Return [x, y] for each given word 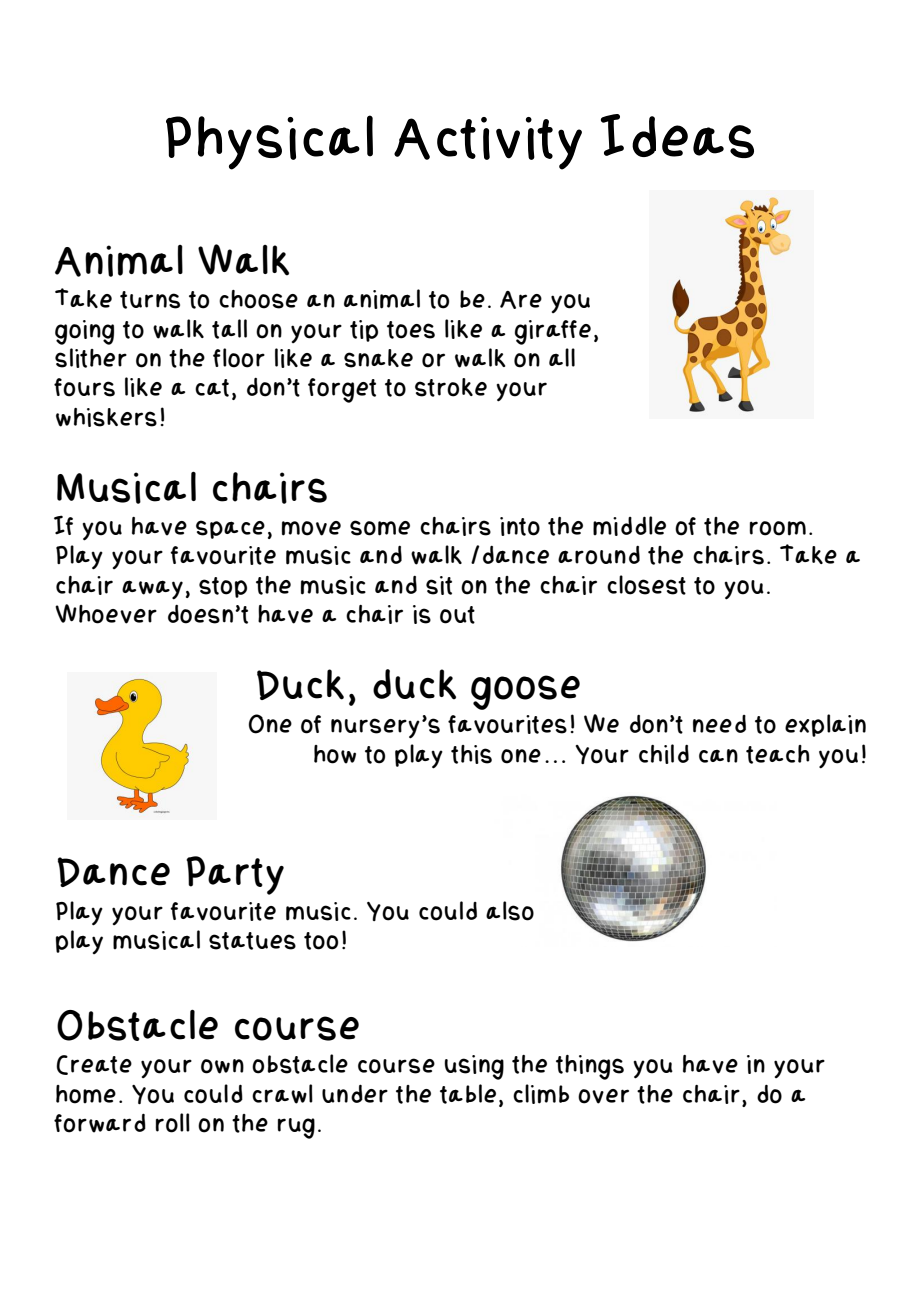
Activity [488, 143]
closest [646, 585]
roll [172, 1123]
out [457, 615]
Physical [269, 142]
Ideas [677, 136]
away [152, 590]
